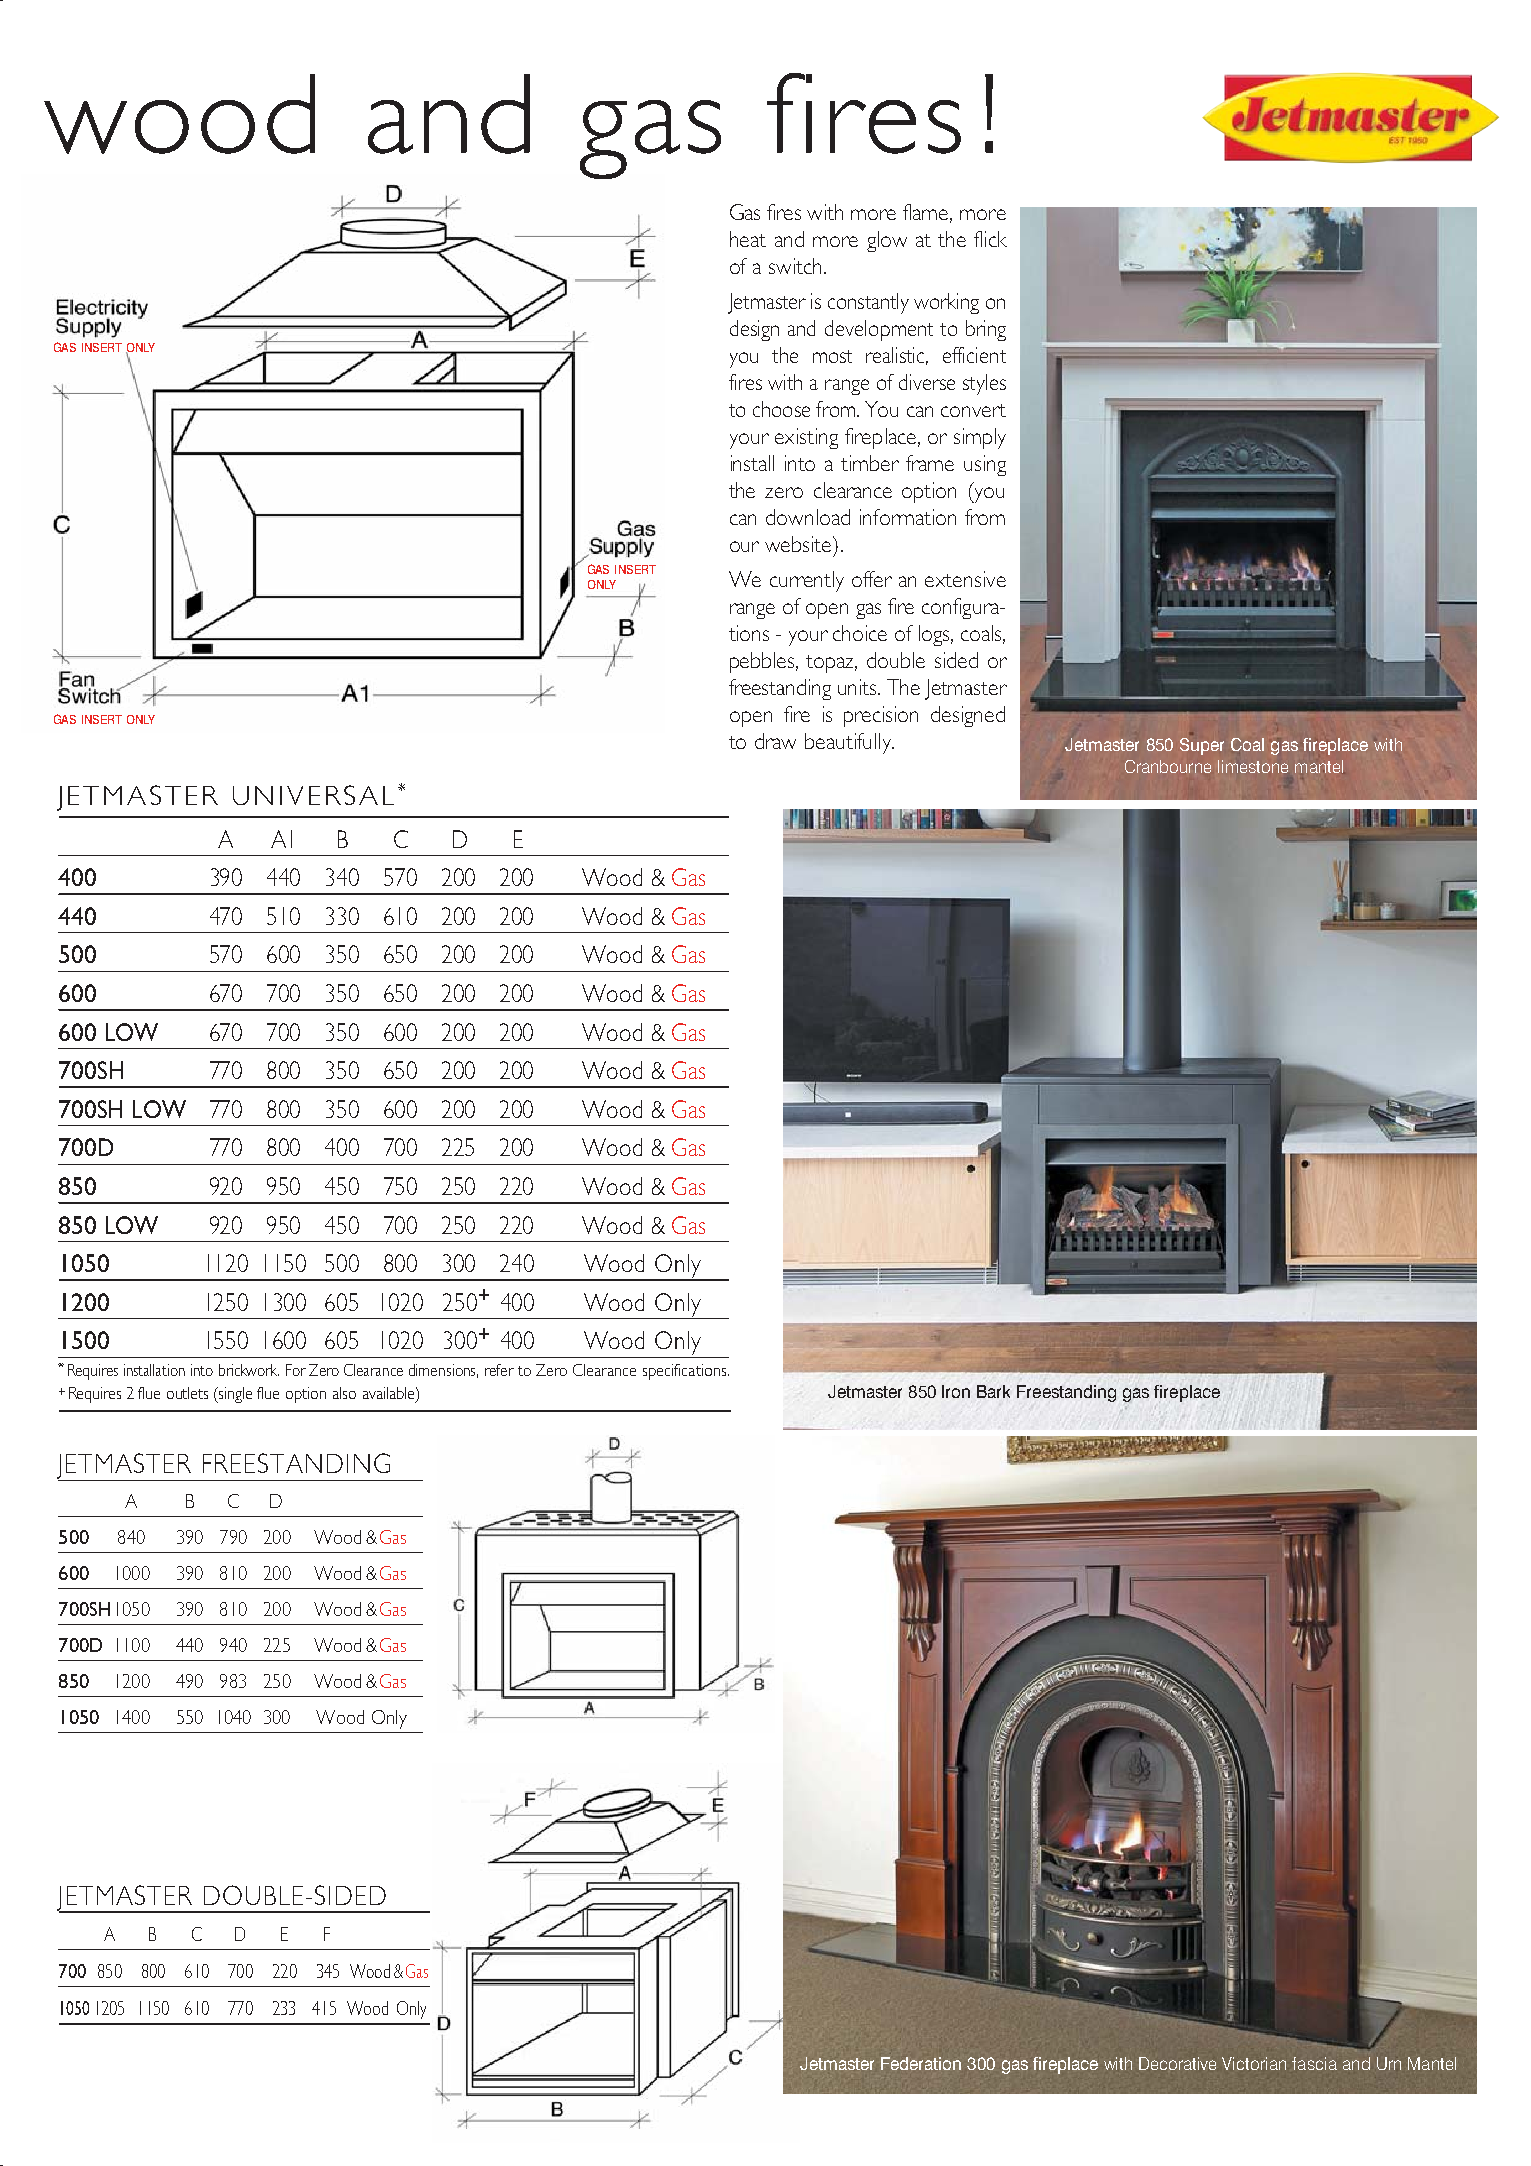 The width and height of the image is (1531, 2166). I want to click on Iron, so click(956, 1391).
